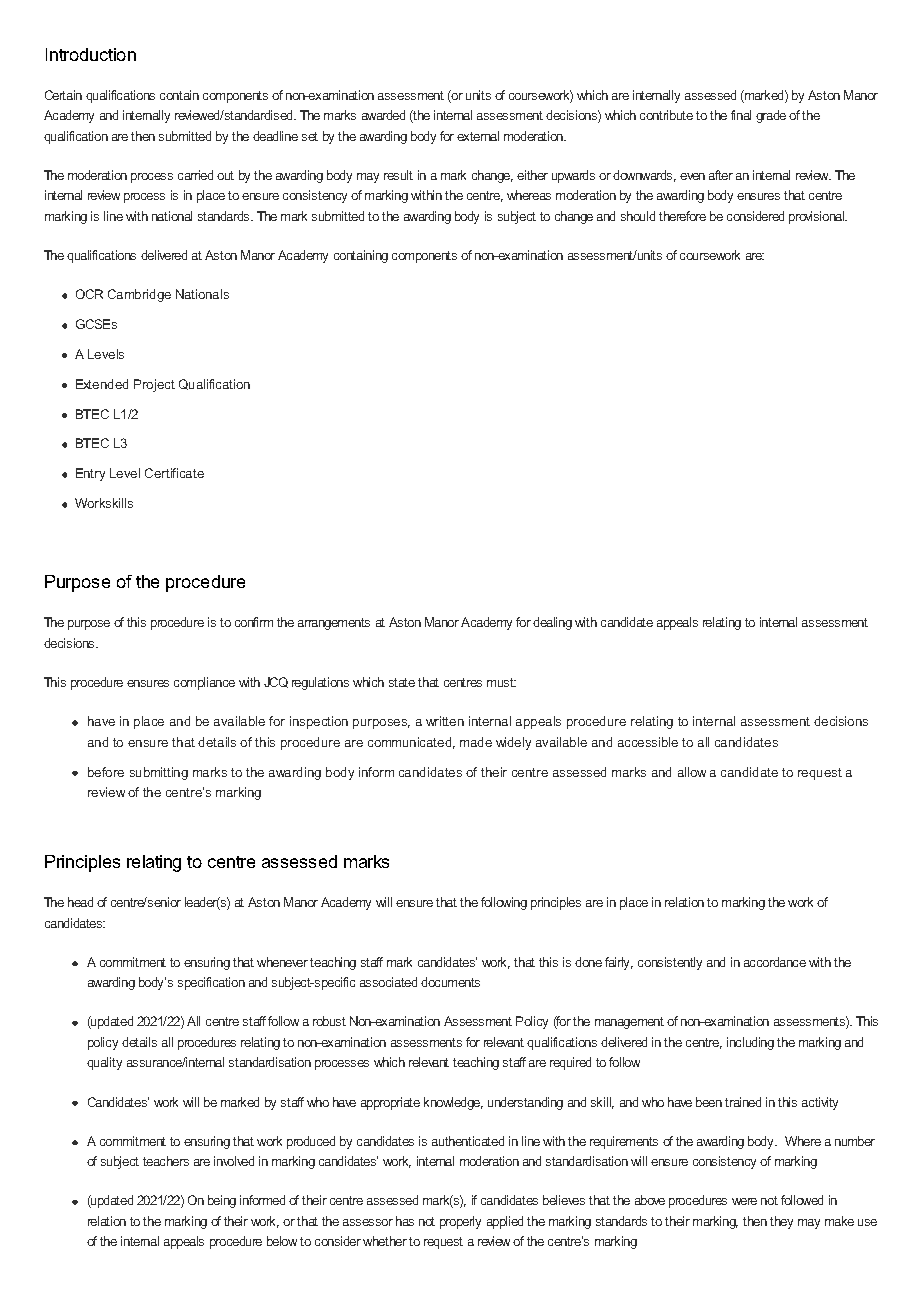  Describe the element at coordinates (476, 742) in the screenshot. I see `made` at that location.
